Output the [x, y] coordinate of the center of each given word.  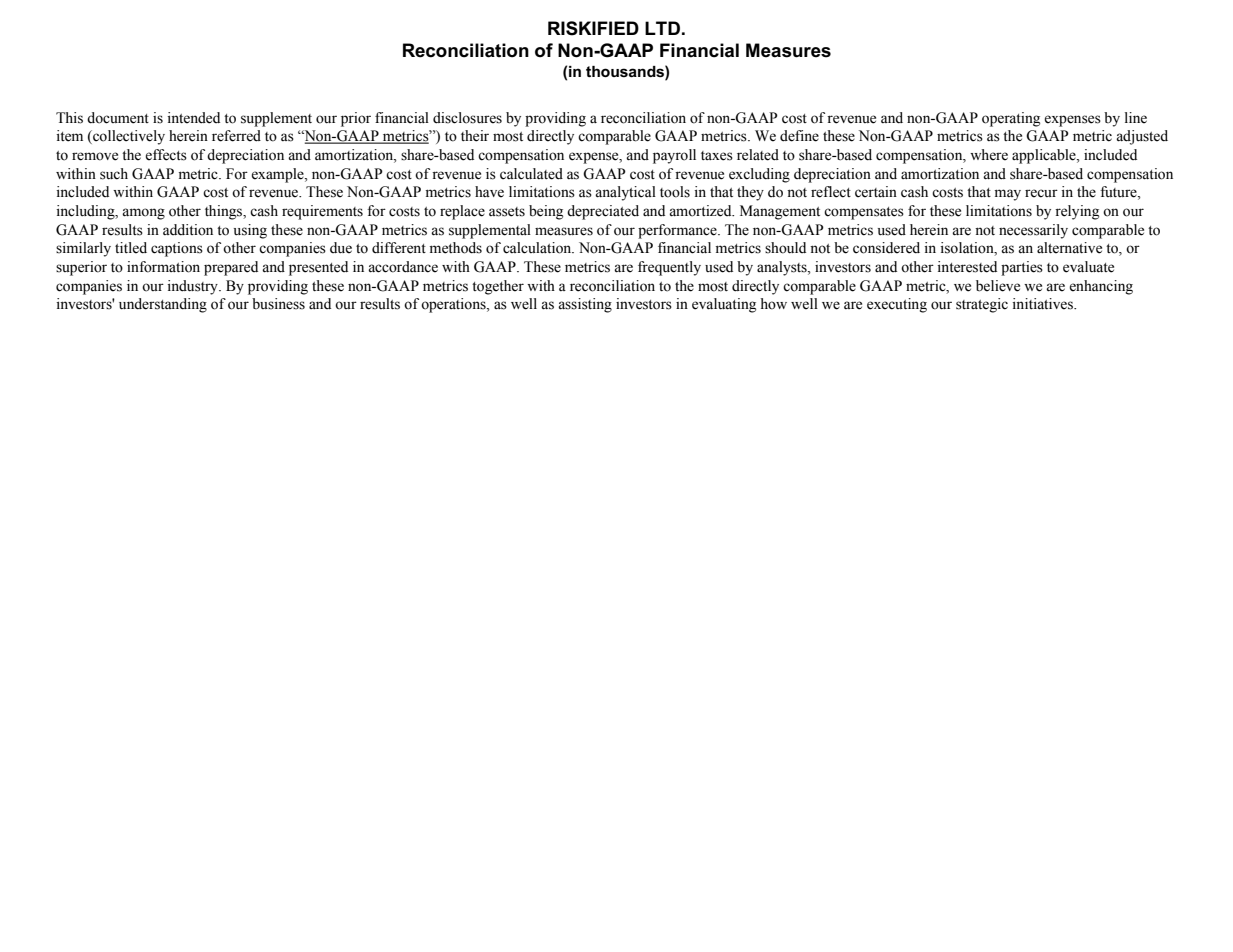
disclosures [467, 118]
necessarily [1033, 231]
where [989, 155]
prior [356, 119]
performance [678, 231]
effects [166, 155]
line [1136, 118]
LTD [662, 28]
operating [1011, 119]
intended [193, 118]
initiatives [1044, 304]
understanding [163, 305]
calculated [531, 174]
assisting [585, 305]
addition [188, 230]
